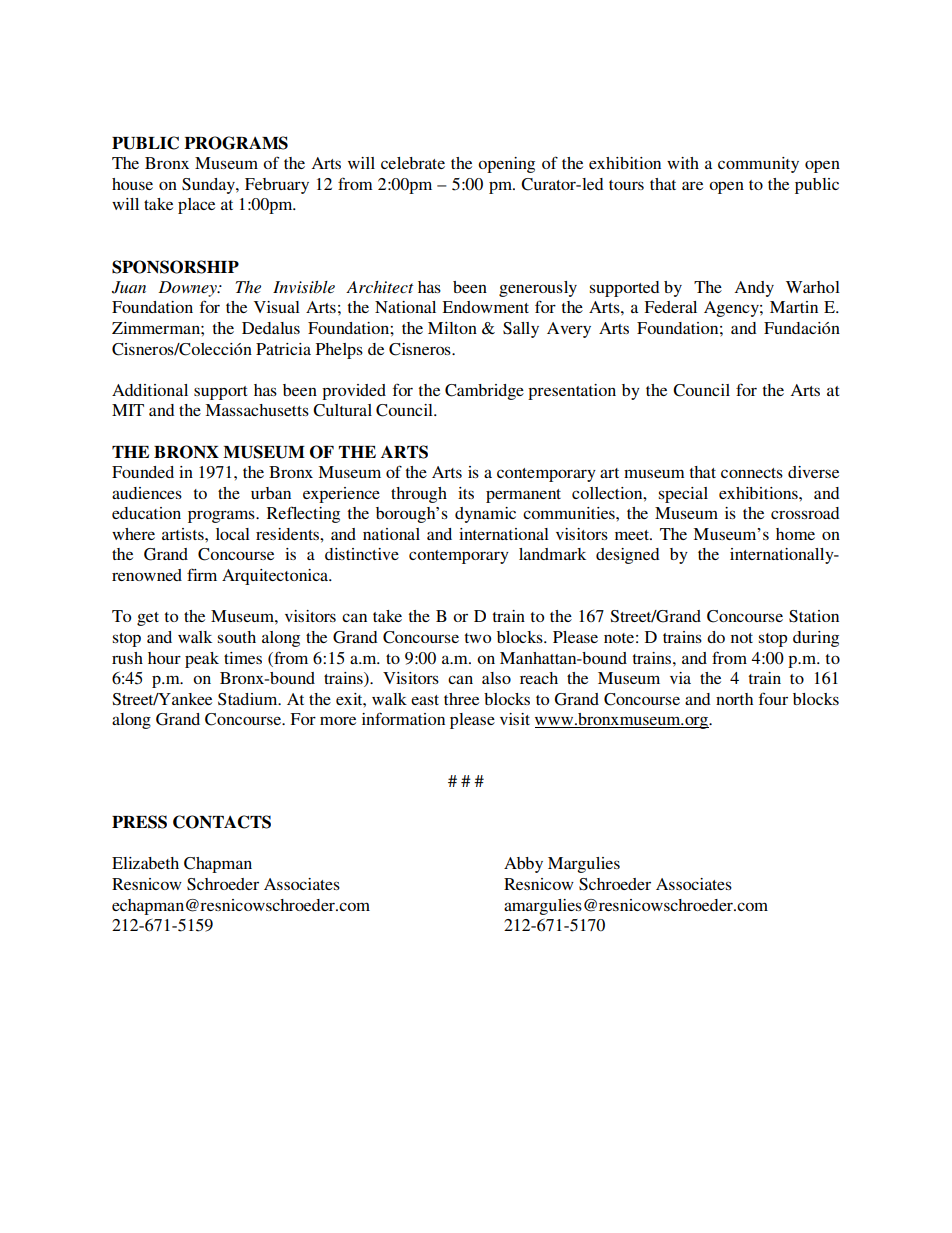 The width and height of the document is (952, 1233). What do you see at coordinates (196, 206) in the document?
I see `place` at bounding box center [196, 206].
